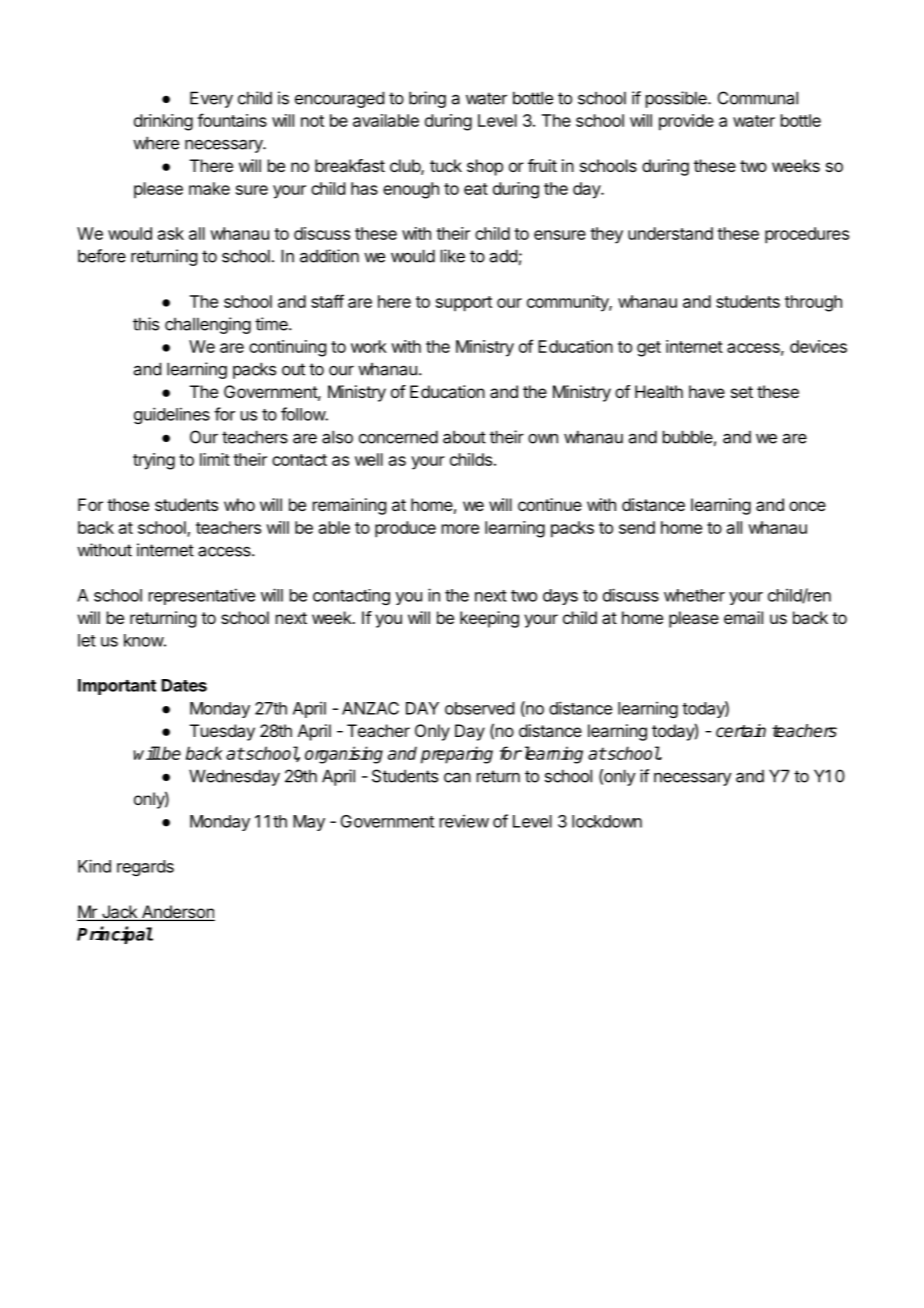 The image size is (924, 1308). Describe the element at coordinates (741, 731) in the screenshot. I see `certain` at that location.
